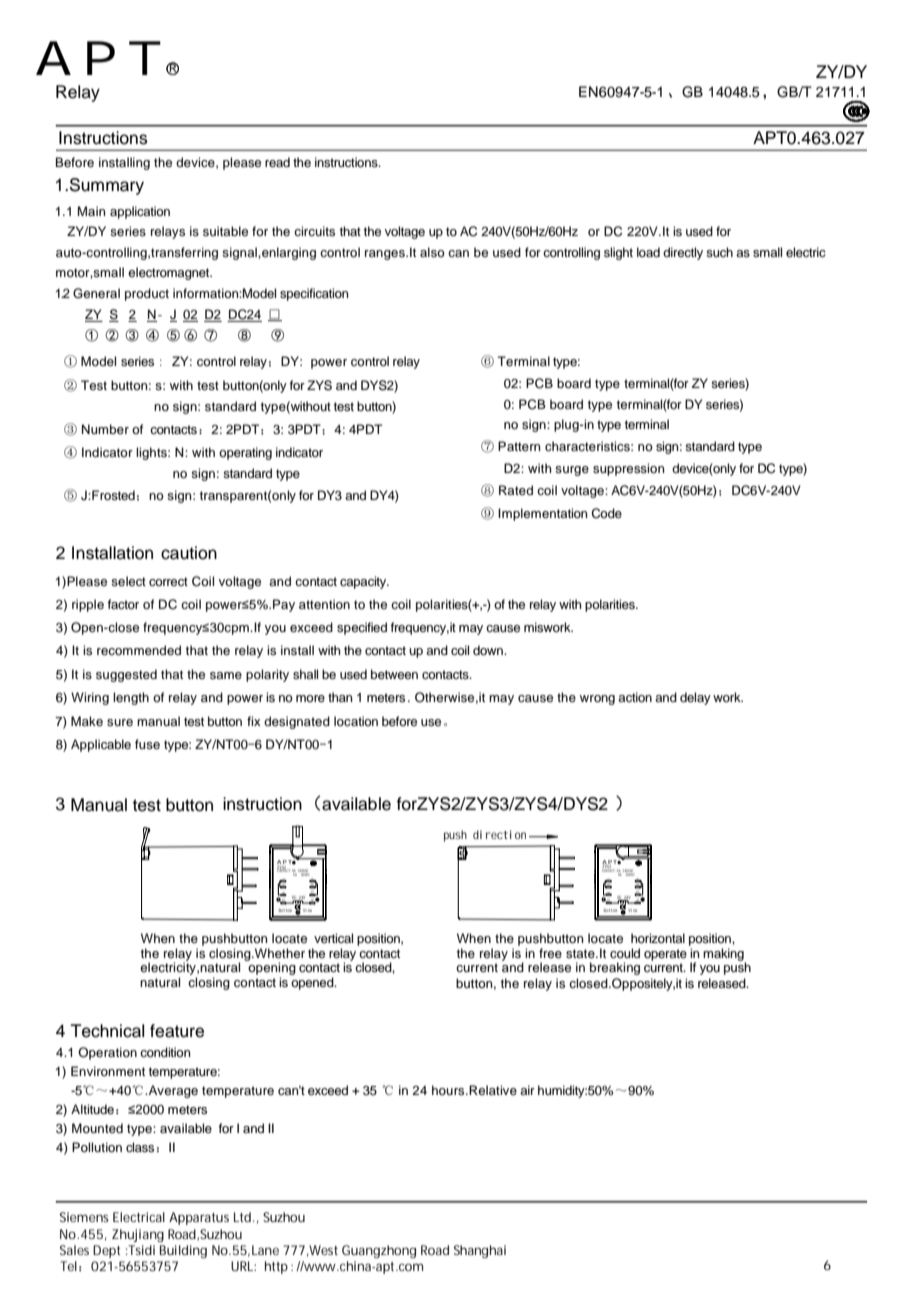  Describe the element at coordinates (527, 1090) in the document. I see `air` at that location.
